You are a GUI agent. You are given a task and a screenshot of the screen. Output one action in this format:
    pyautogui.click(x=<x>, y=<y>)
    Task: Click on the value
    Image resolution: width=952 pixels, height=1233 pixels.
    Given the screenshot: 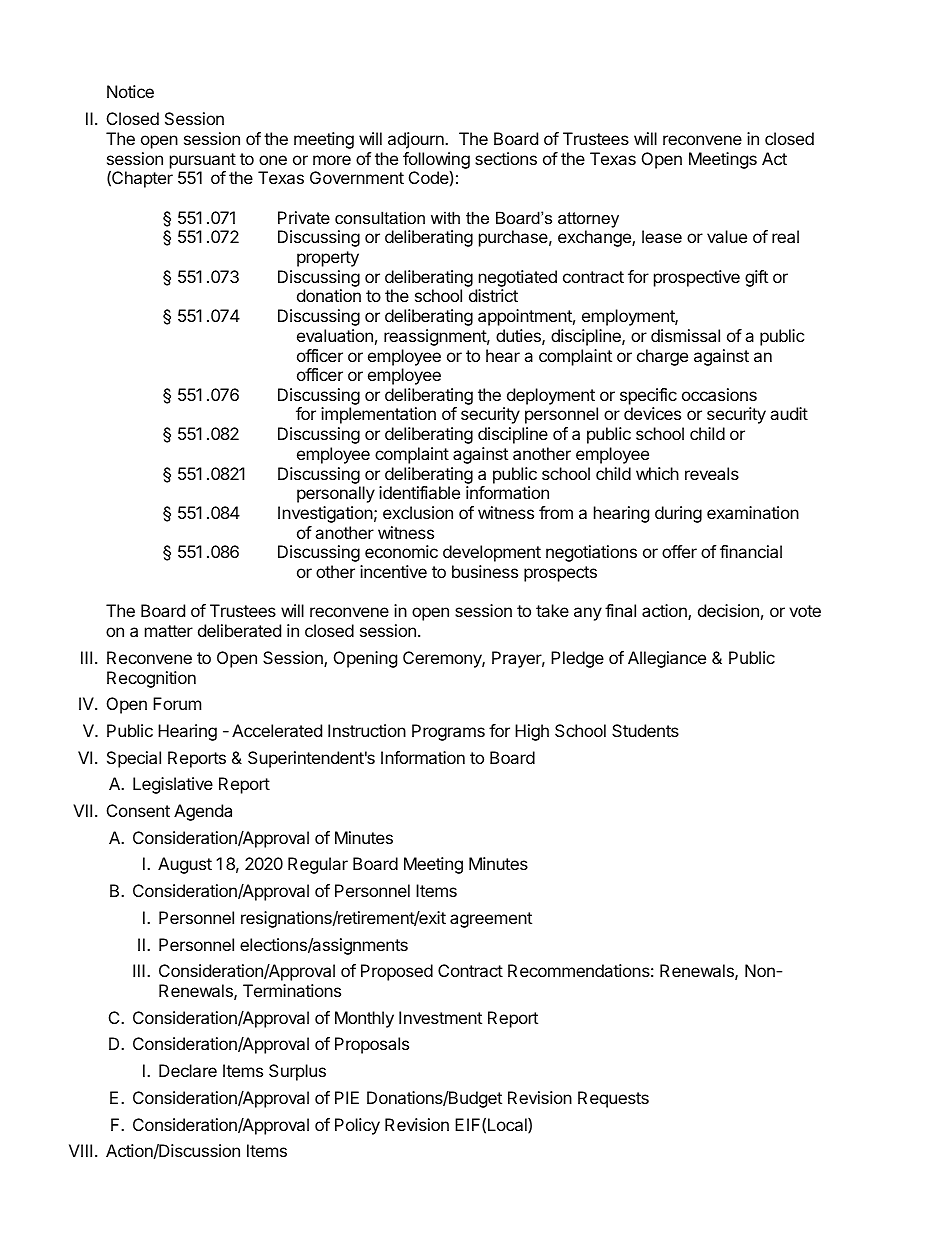 What is the action you would take?
    pyautogui.click(x=727, y=236)
